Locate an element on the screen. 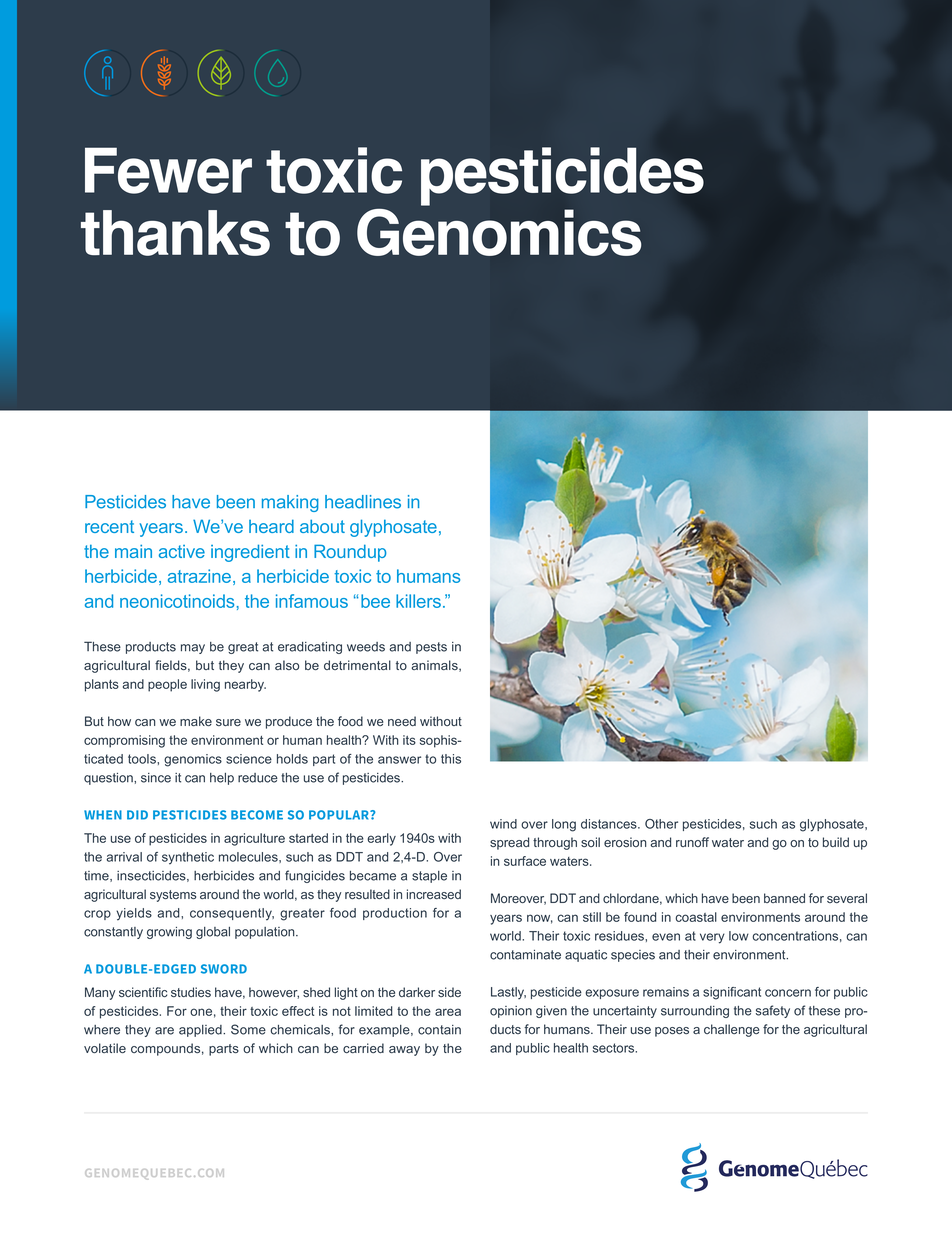  applied is located at coordinates (201, 1031).
